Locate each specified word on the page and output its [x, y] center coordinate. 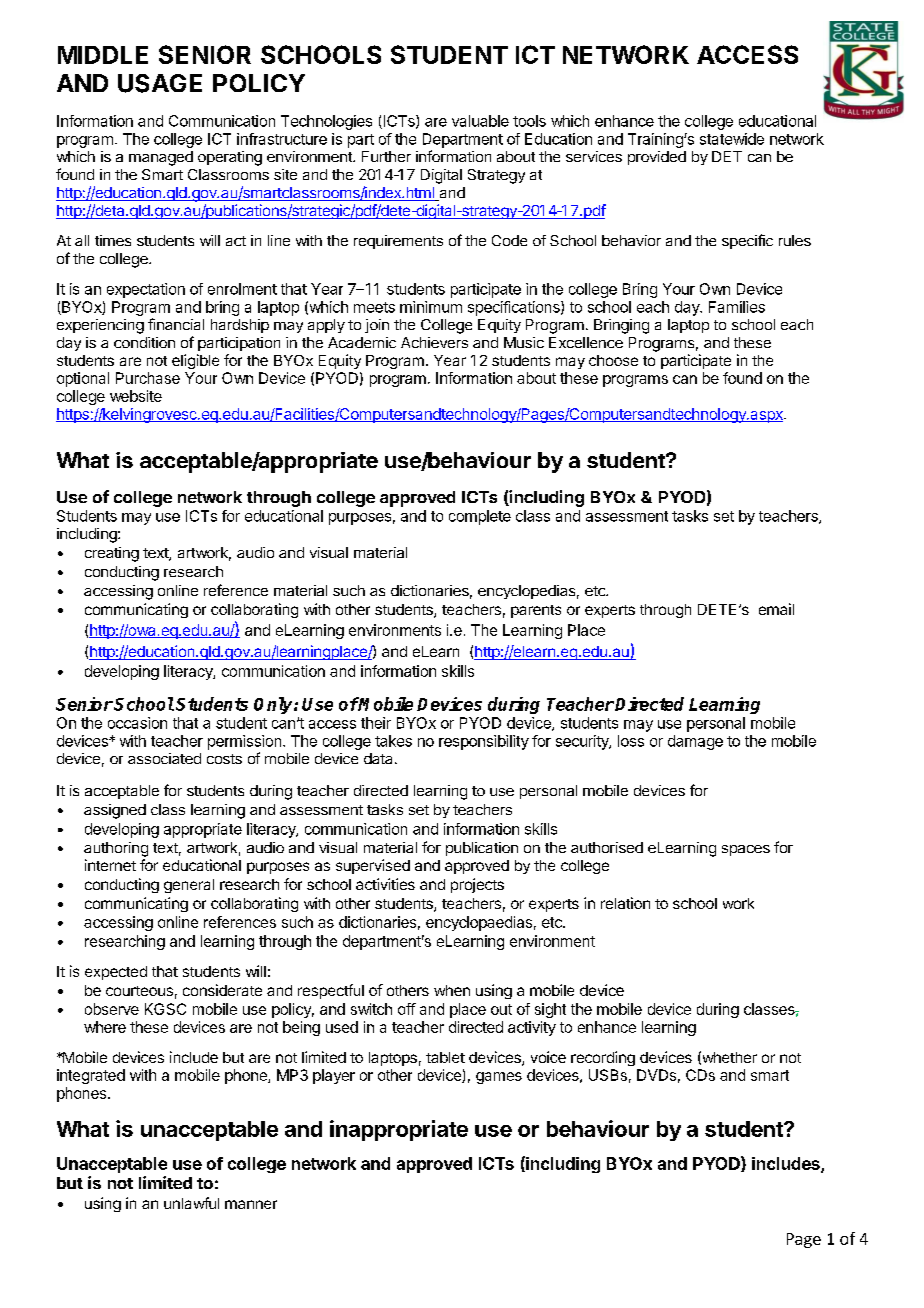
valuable [480, 121]
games [499, 1078]
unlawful [191, 1203]
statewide [732, 139]
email [776, 609]
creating [112, 554]
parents [536, 611]
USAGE [160, 83]
